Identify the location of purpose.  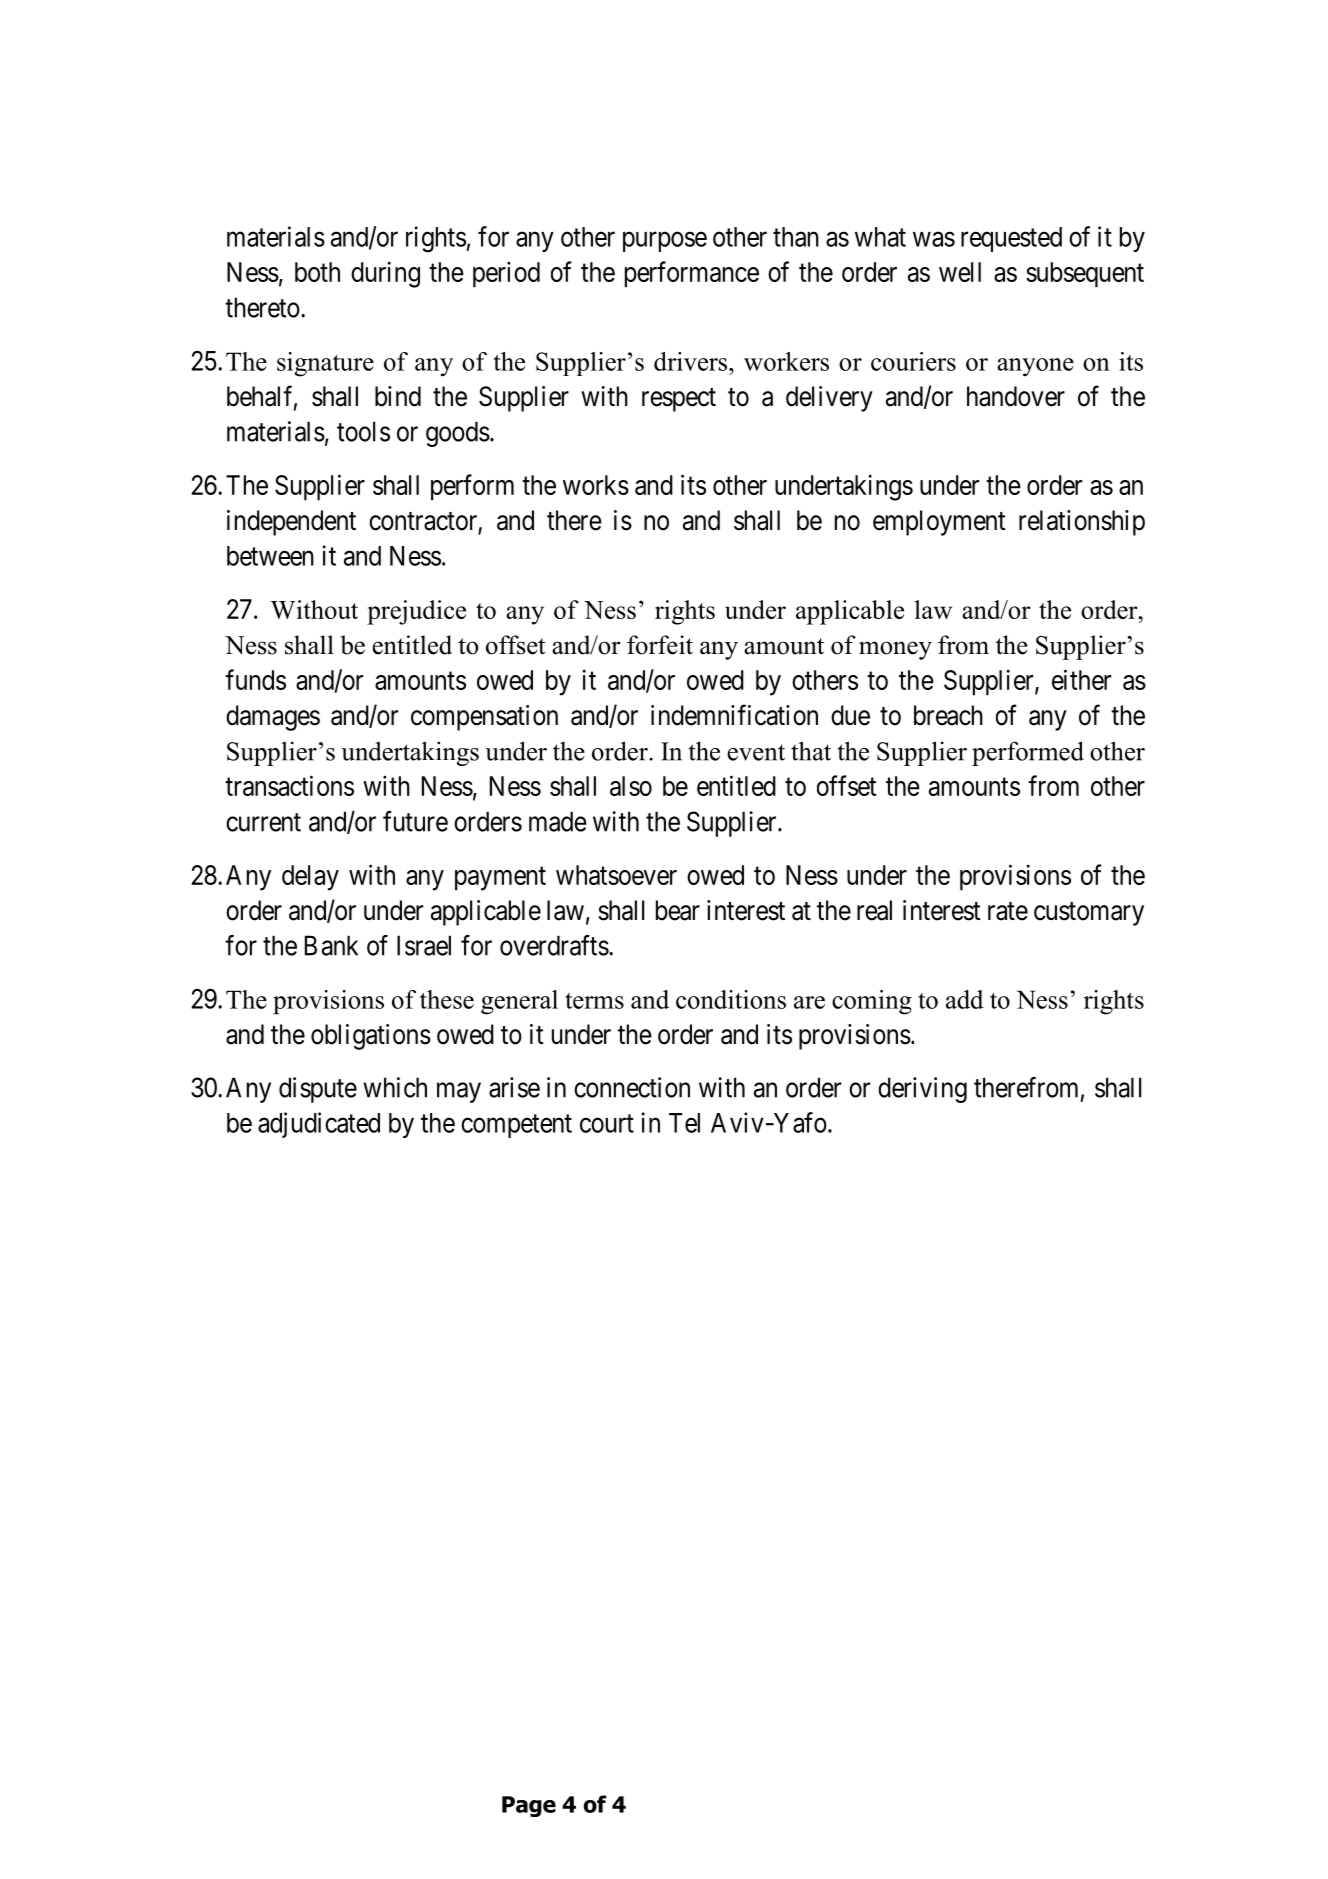
(665, 242).
